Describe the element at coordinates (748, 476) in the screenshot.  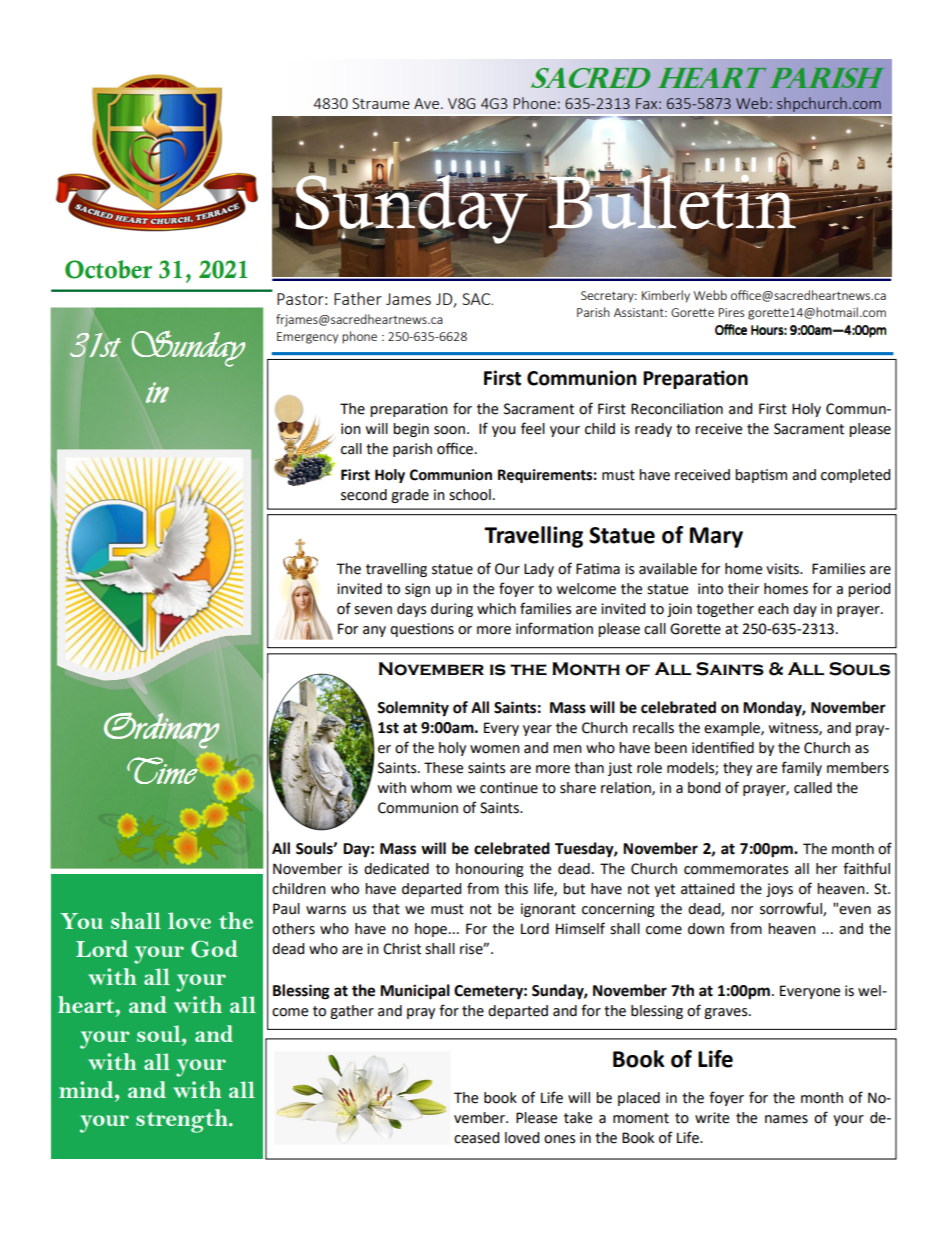
I see `bap` at that location.
